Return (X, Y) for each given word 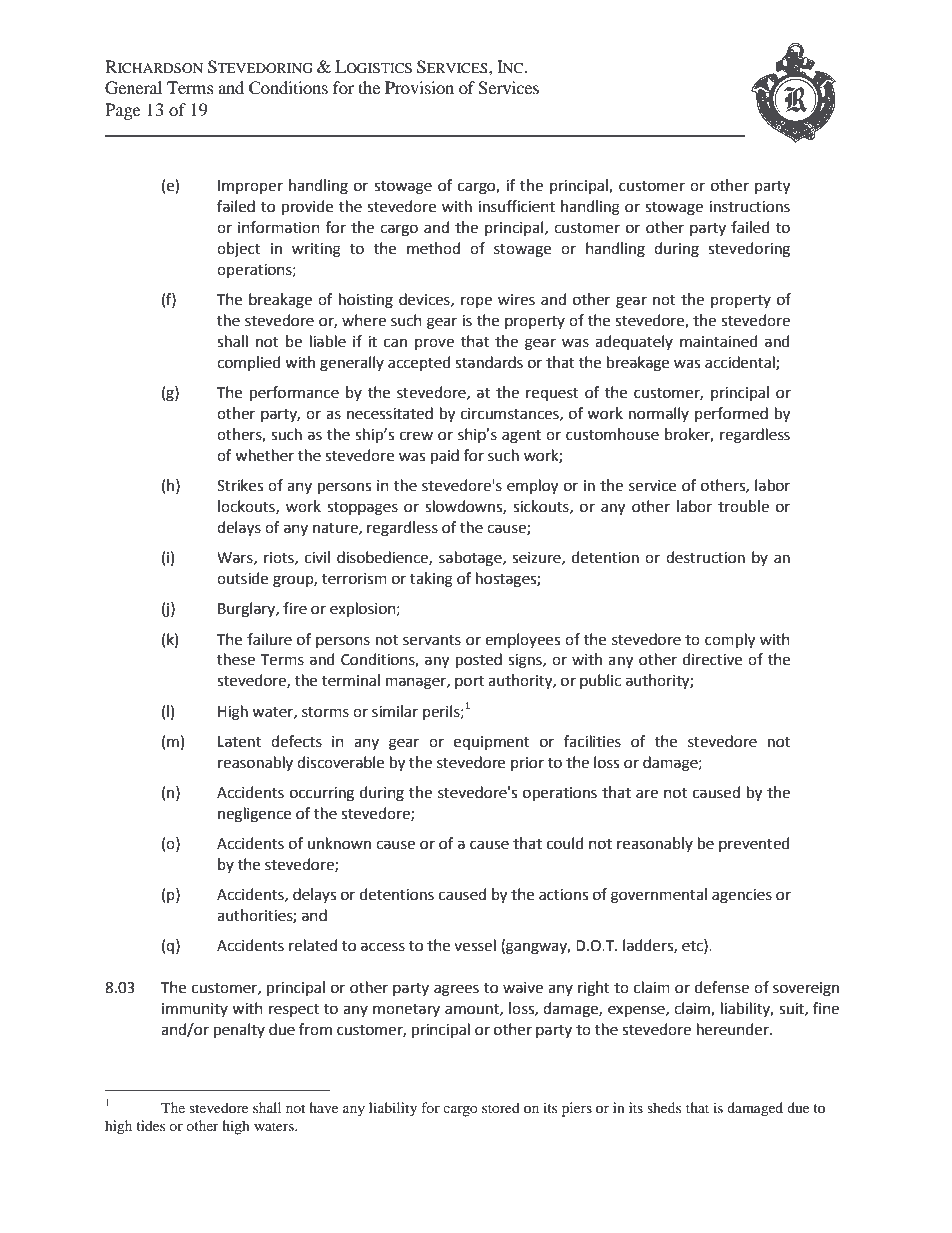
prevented (754, 844)
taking (431, 580)
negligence (254, 815)
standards (489, 362)
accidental (741, 363)
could (565, 843)
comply (730, 641)
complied (249, 363)
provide (307, 208)
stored (501, 1107)
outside (242, 578)
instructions (749, 207)
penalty (239, 1031)
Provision (419, 87)
